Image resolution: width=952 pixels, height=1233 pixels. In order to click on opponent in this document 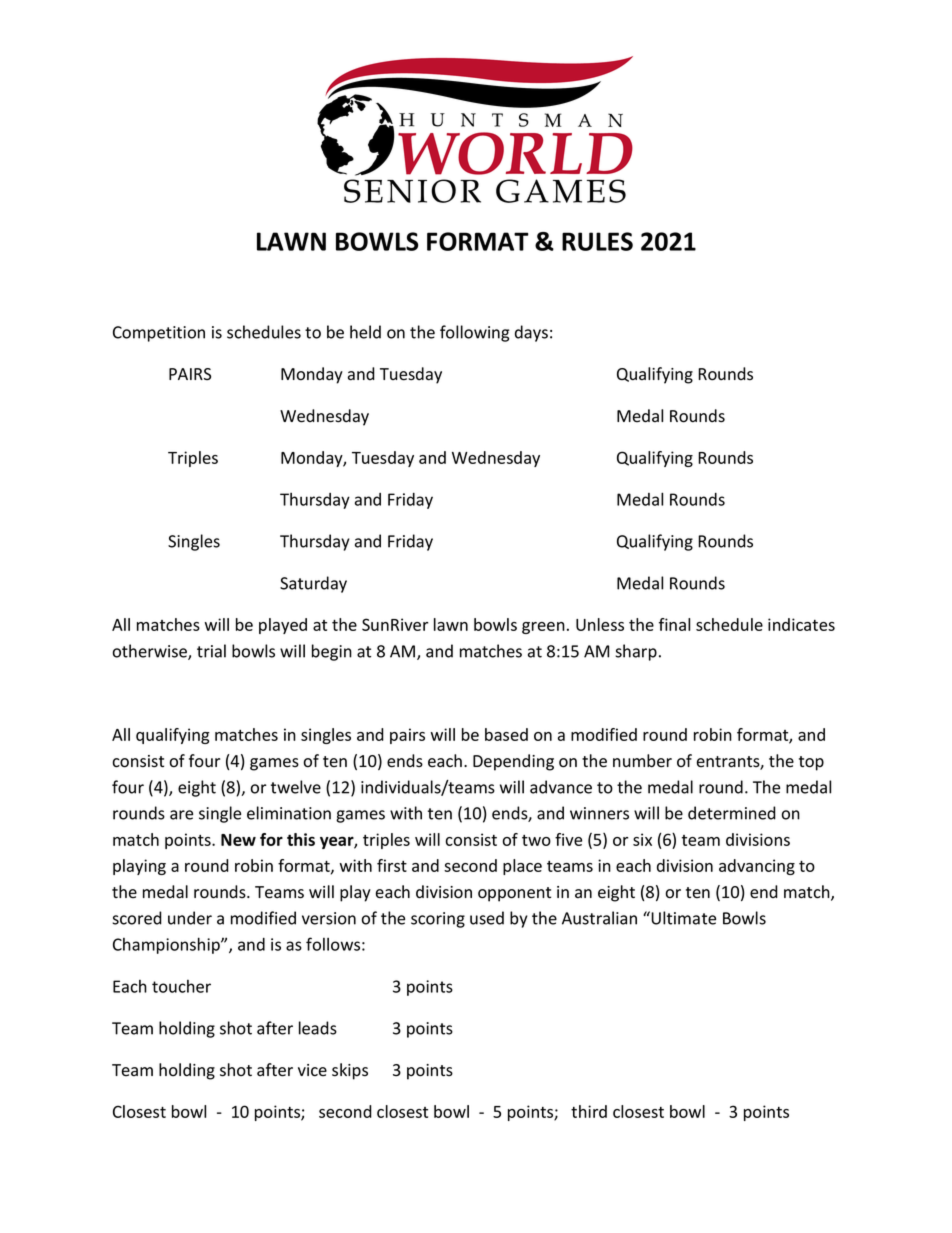, I will do `click(514, 894)`.
